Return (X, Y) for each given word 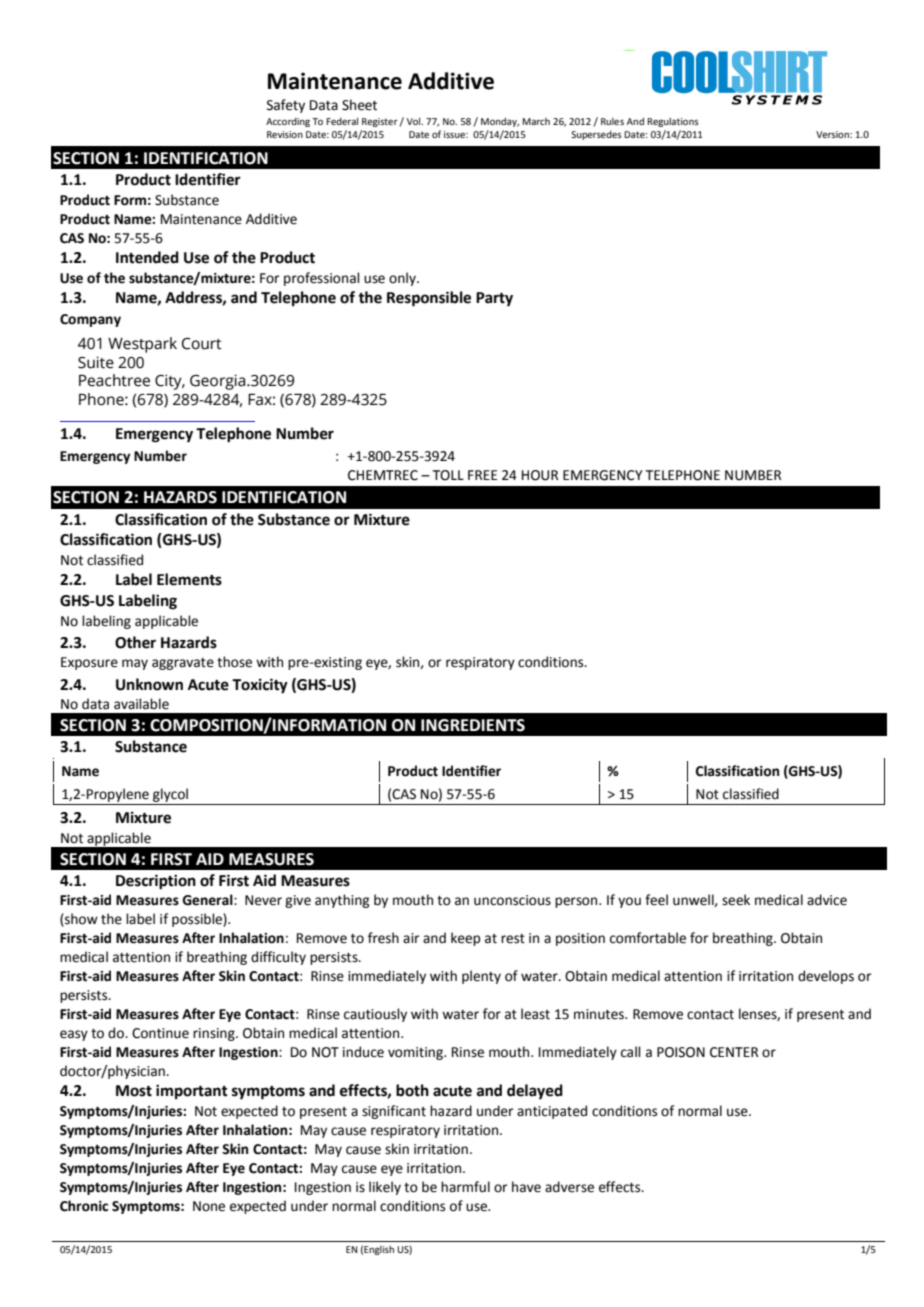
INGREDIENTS (473, 725)
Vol (415, 121)
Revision (285, 134)
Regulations (673, 122)
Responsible (429, 299)
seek (736, 900)
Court (202, 344)
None (209, 1206)
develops (826, 977)
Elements (189, 579)
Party (494, 299)
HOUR (540, 475)
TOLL (448, 475)
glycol (170, 795)
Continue (160, 1033)
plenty (481, 977)
